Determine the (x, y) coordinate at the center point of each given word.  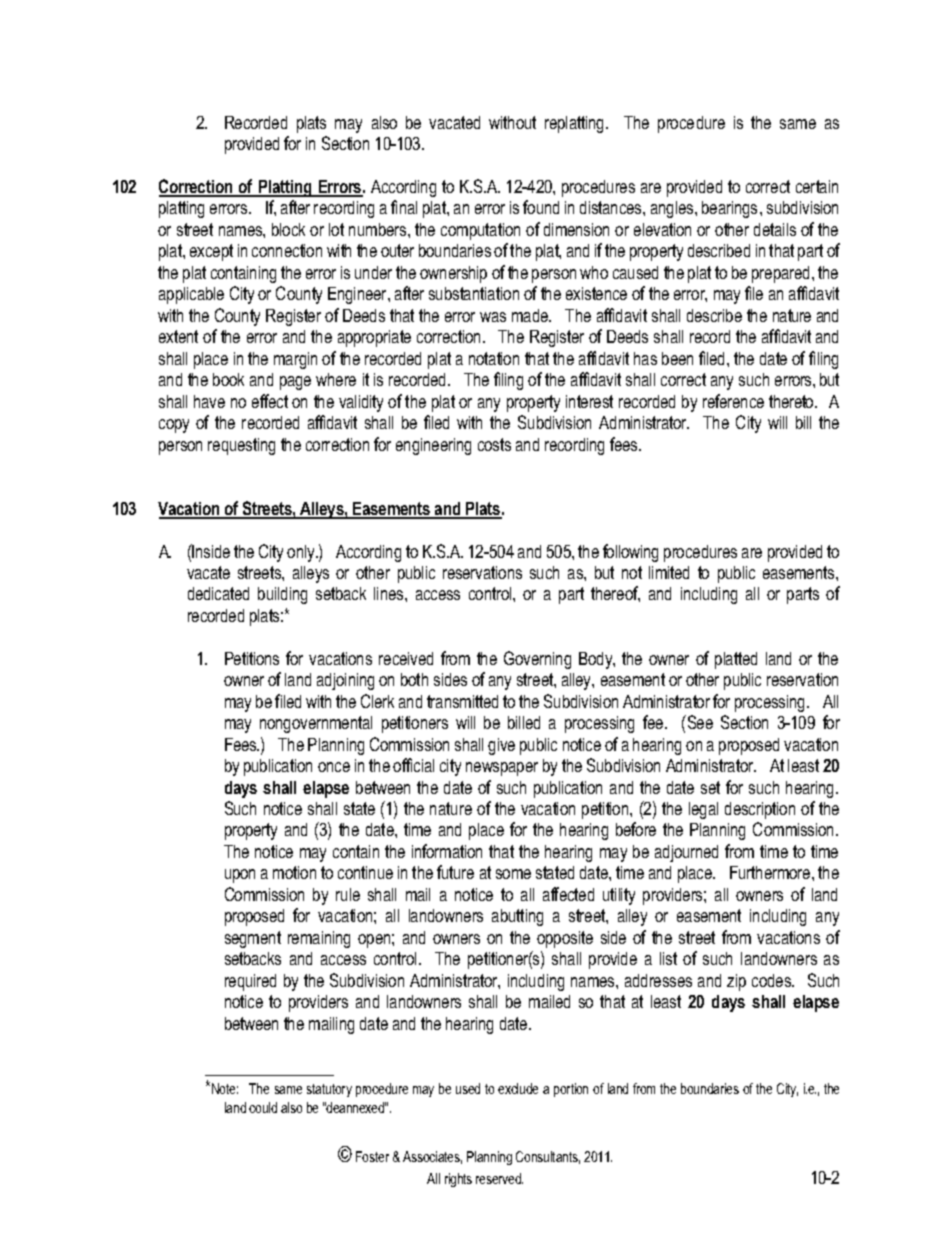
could (263, 1107)
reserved (499, 1178)
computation (480, 231)
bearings (729, 209)
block (288, 229)
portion (571, 1090)
